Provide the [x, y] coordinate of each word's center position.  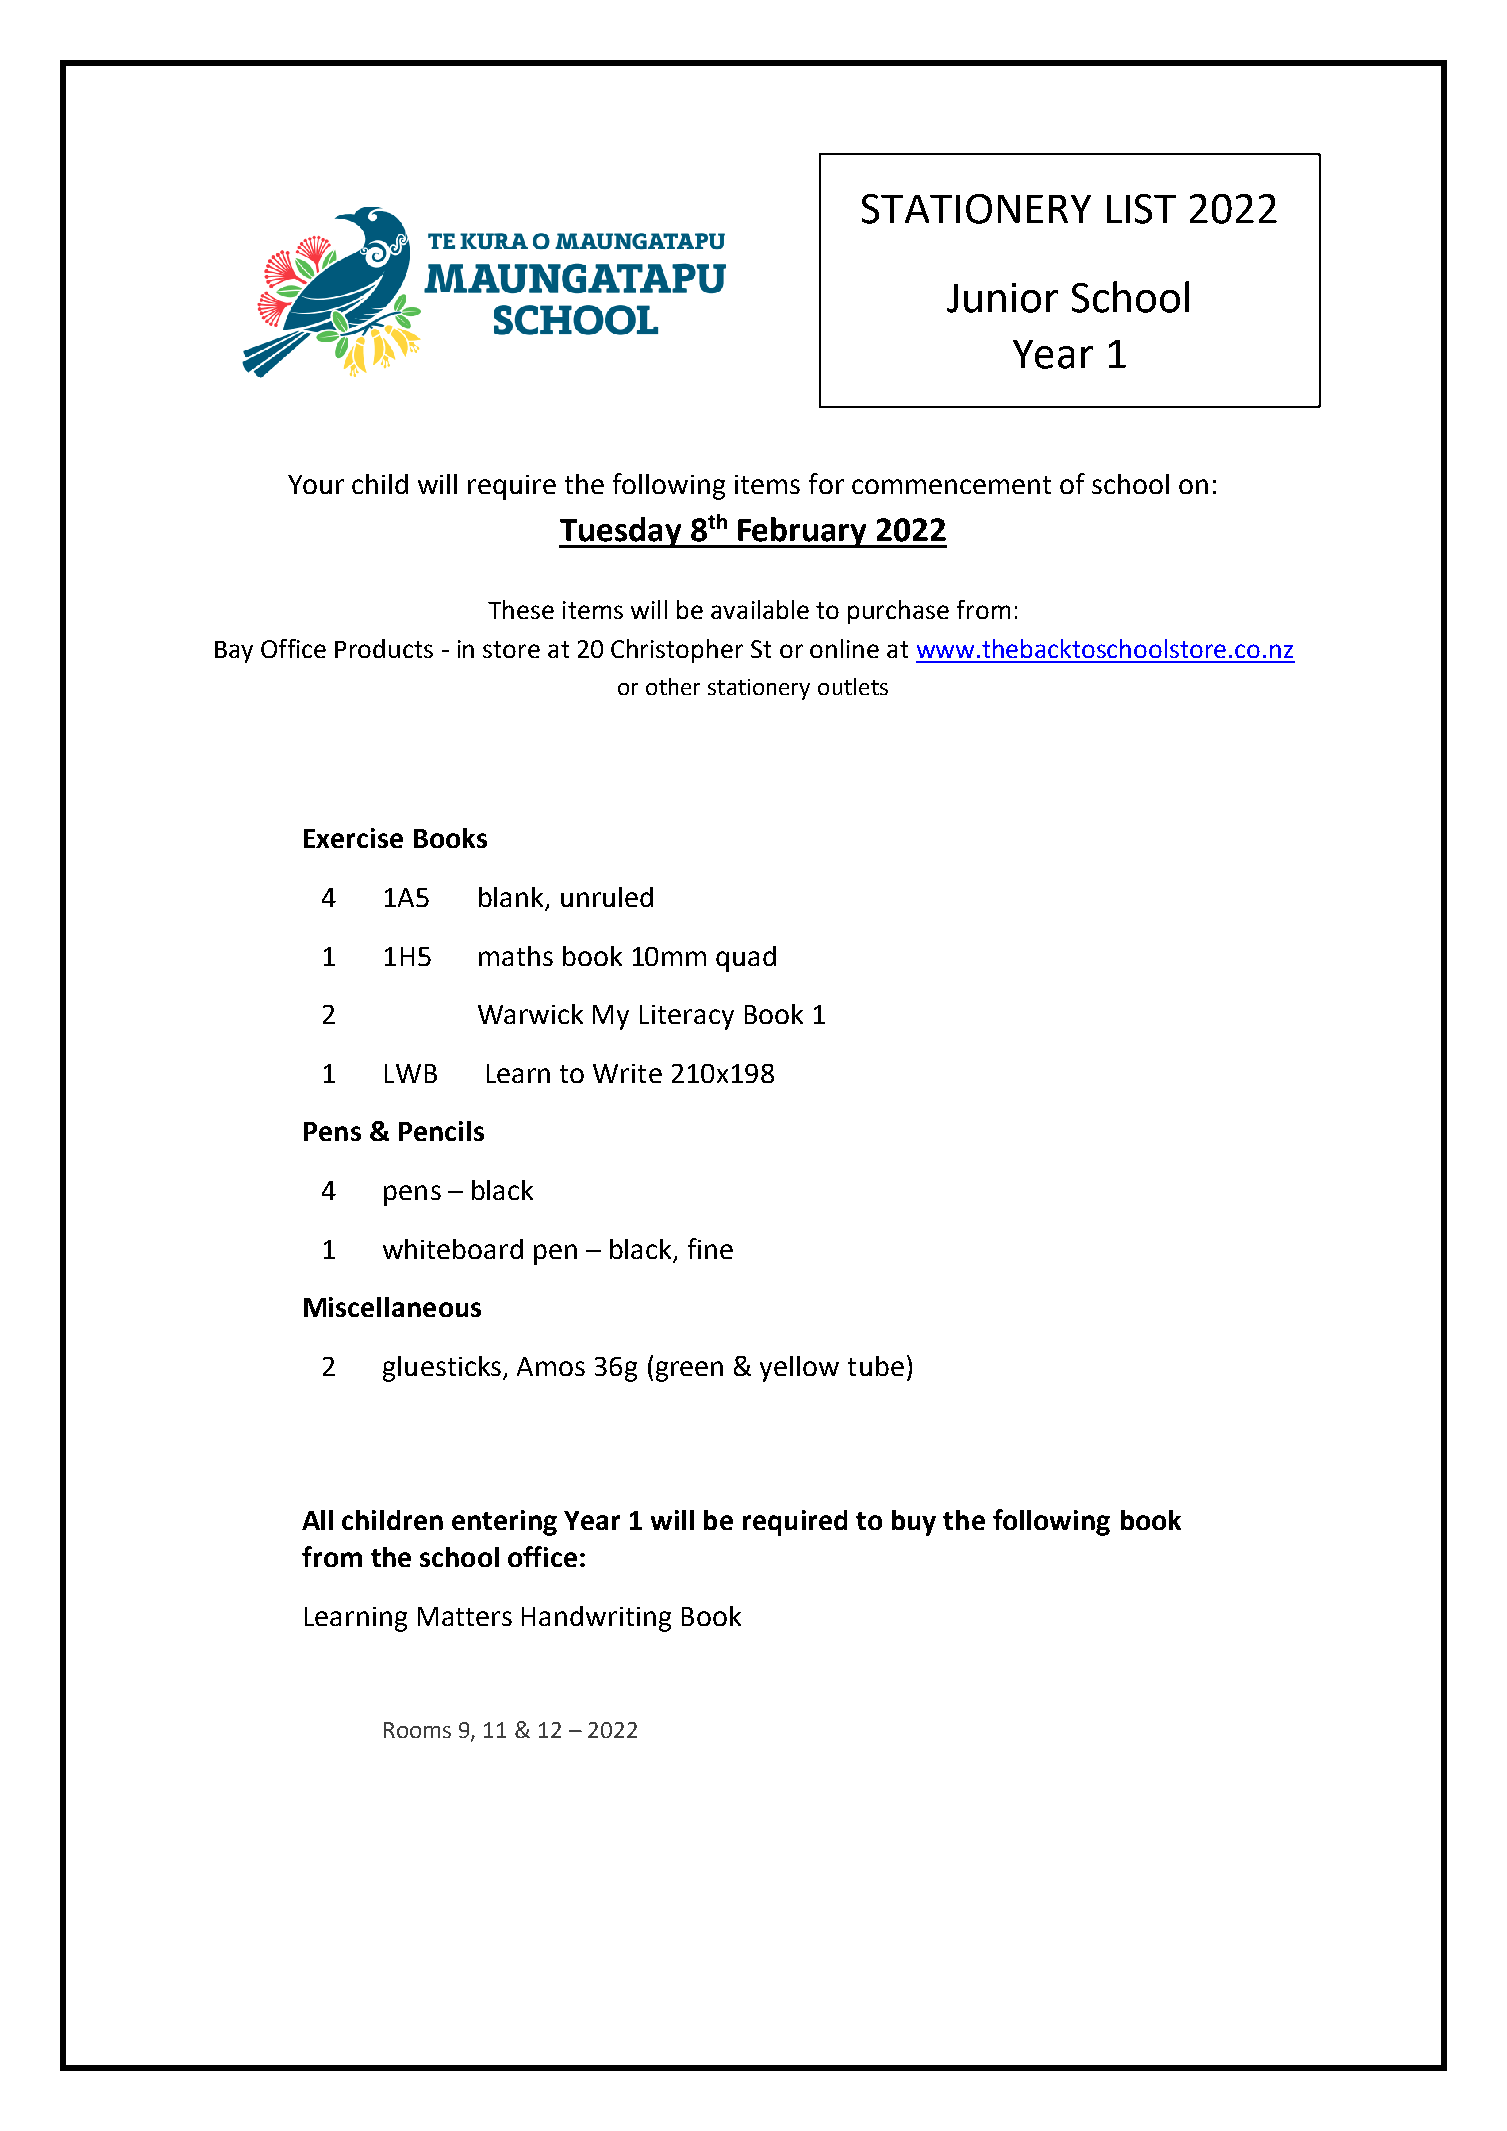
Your [316, 484]
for [826, 483]
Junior [1002, 298]
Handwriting [596, 1619]
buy [914, 1523]
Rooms [417, 1730]
